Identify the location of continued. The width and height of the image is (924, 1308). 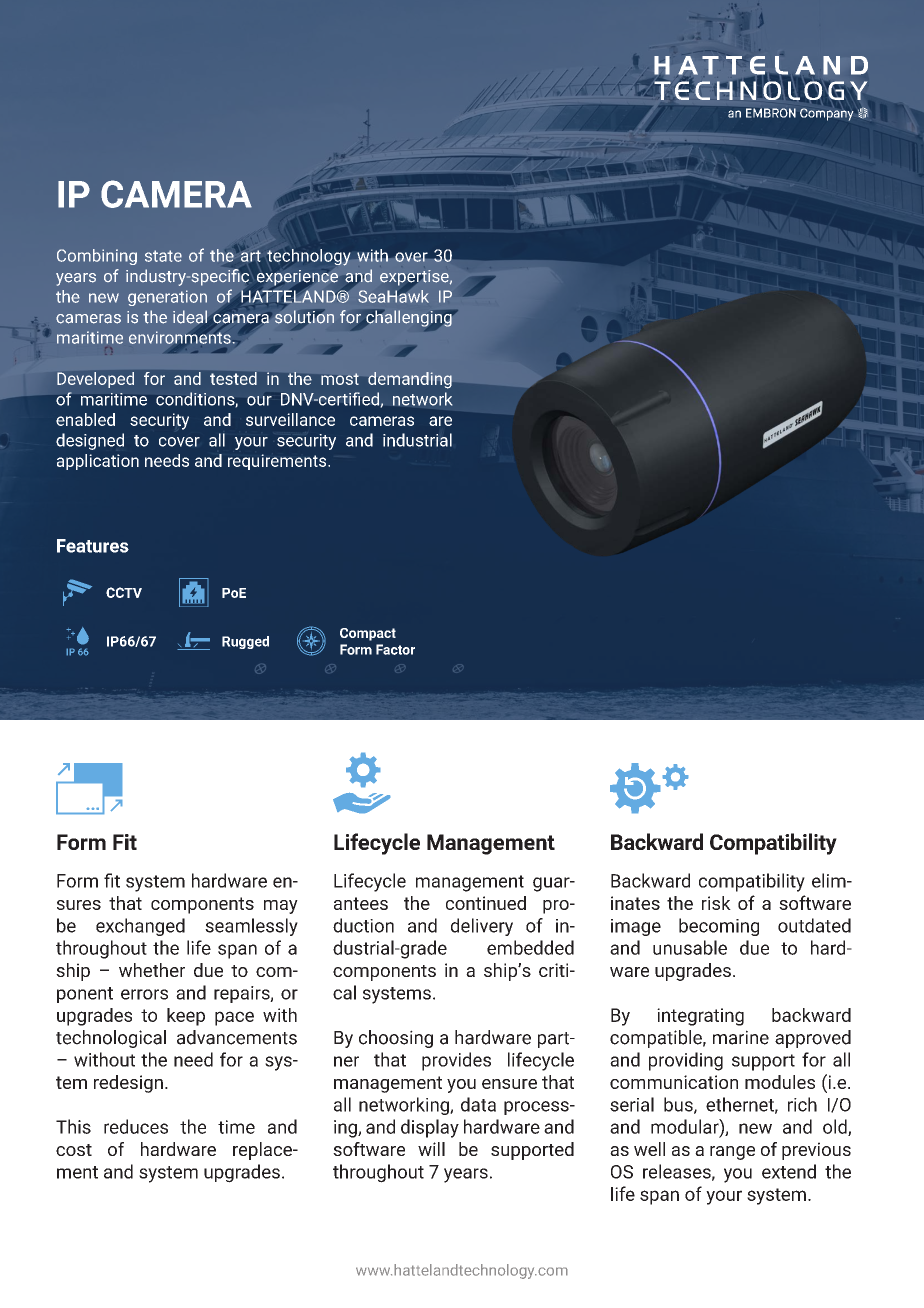
(486, 903).
